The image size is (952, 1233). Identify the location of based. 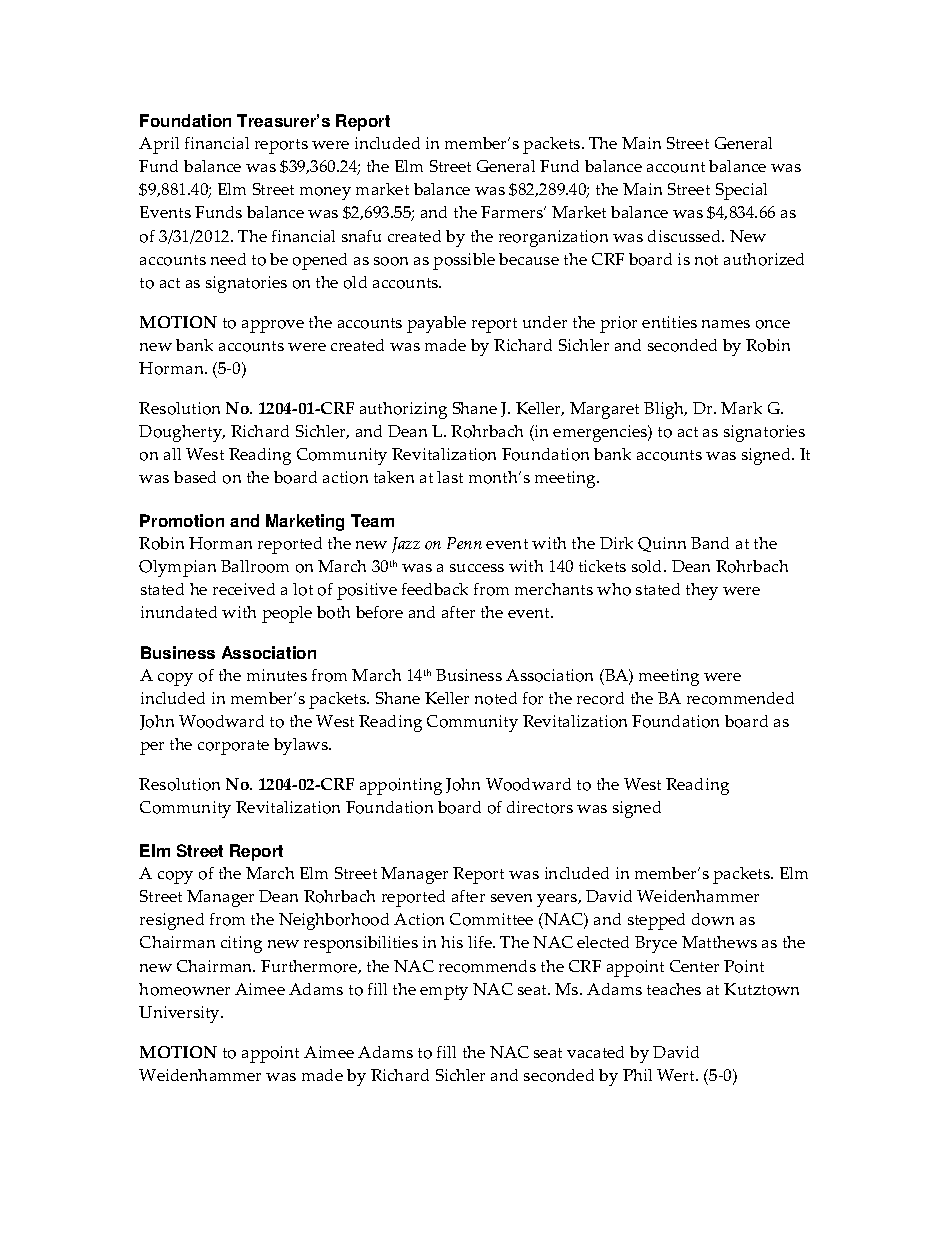
(195, 477).
